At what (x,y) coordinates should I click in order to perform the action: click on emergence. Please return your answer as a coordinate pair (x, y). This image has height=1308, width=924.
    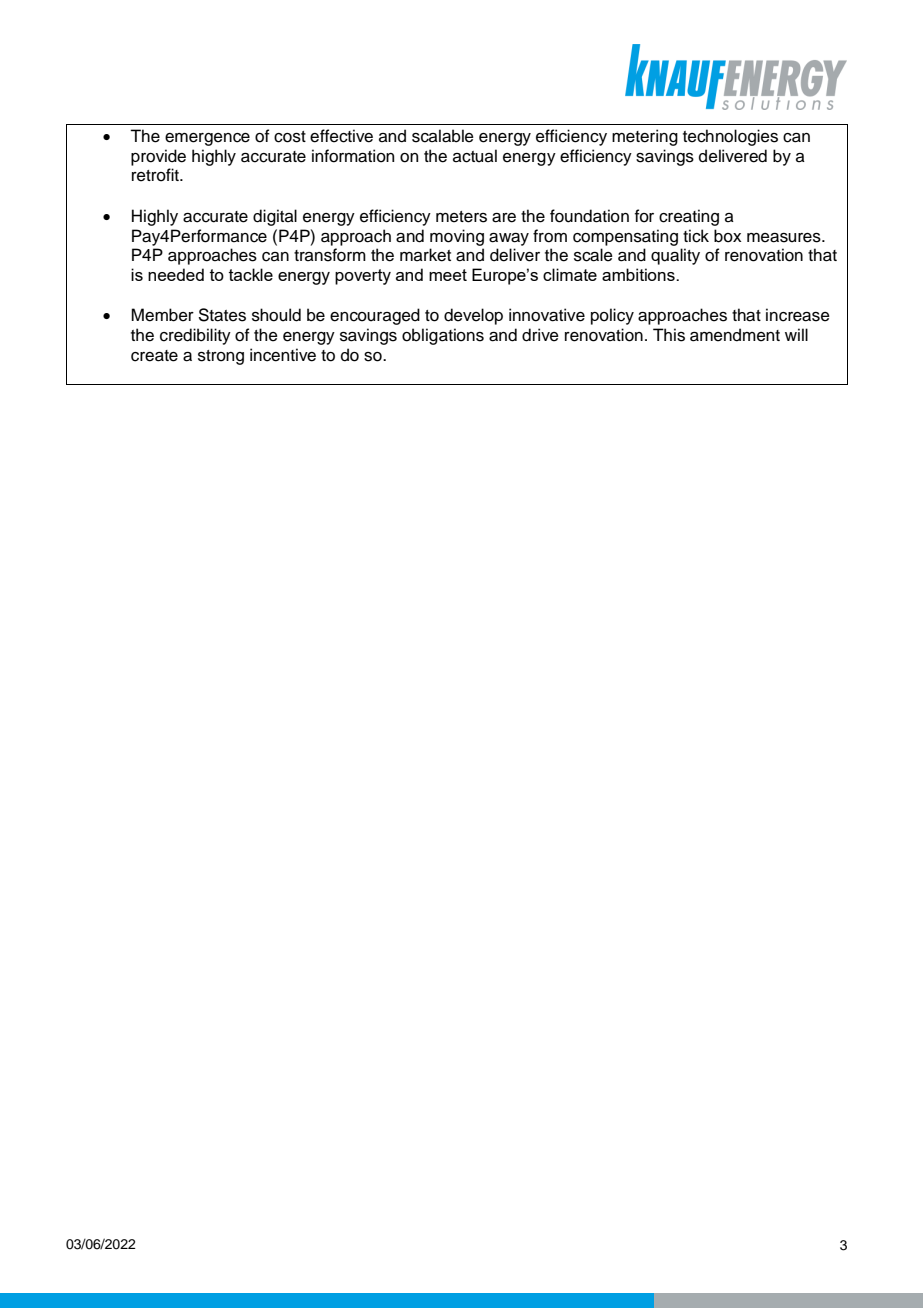
    Looking at the image, I should click on (207, 139).
